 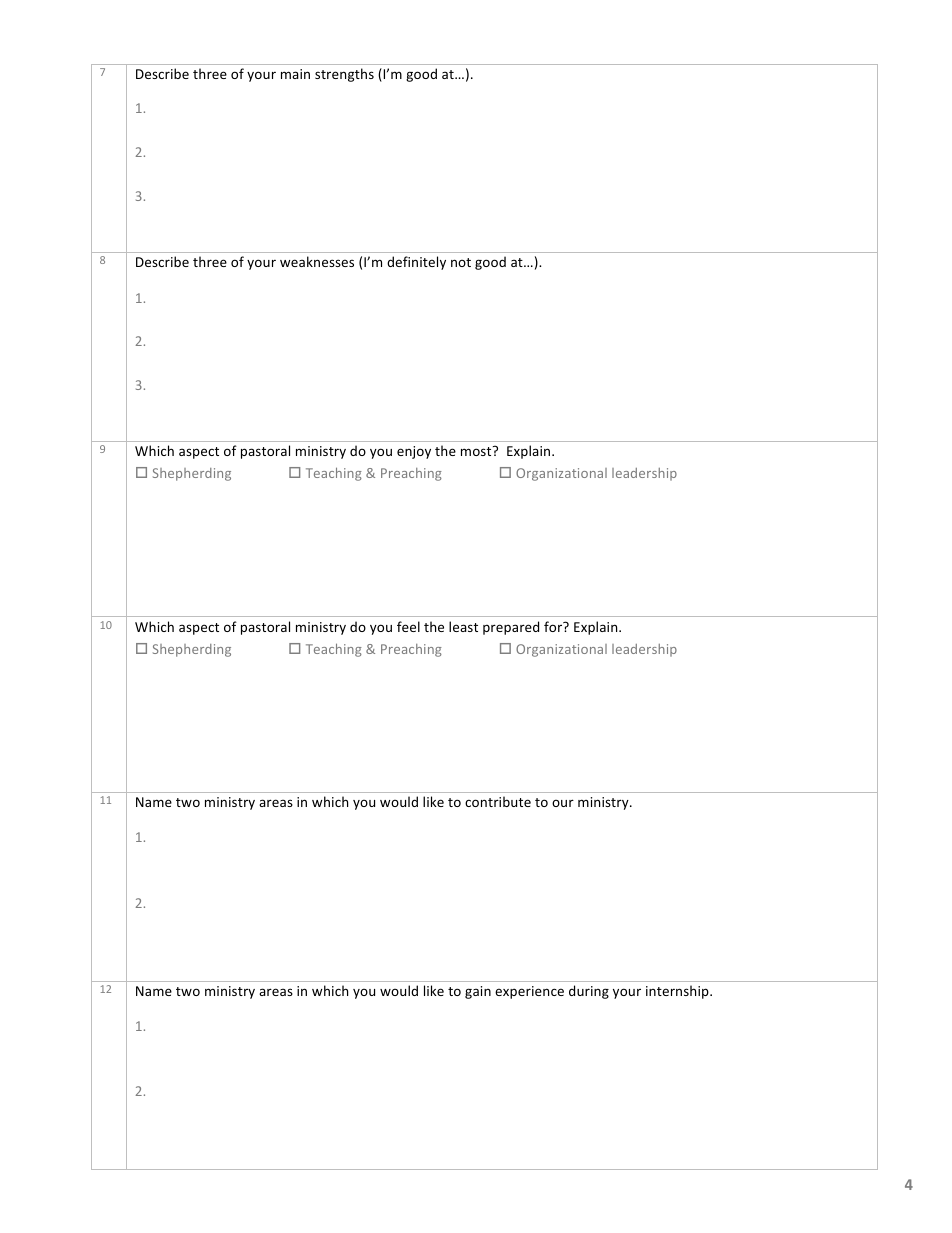 I want to click on definitely, so click(x=416, y=263).
